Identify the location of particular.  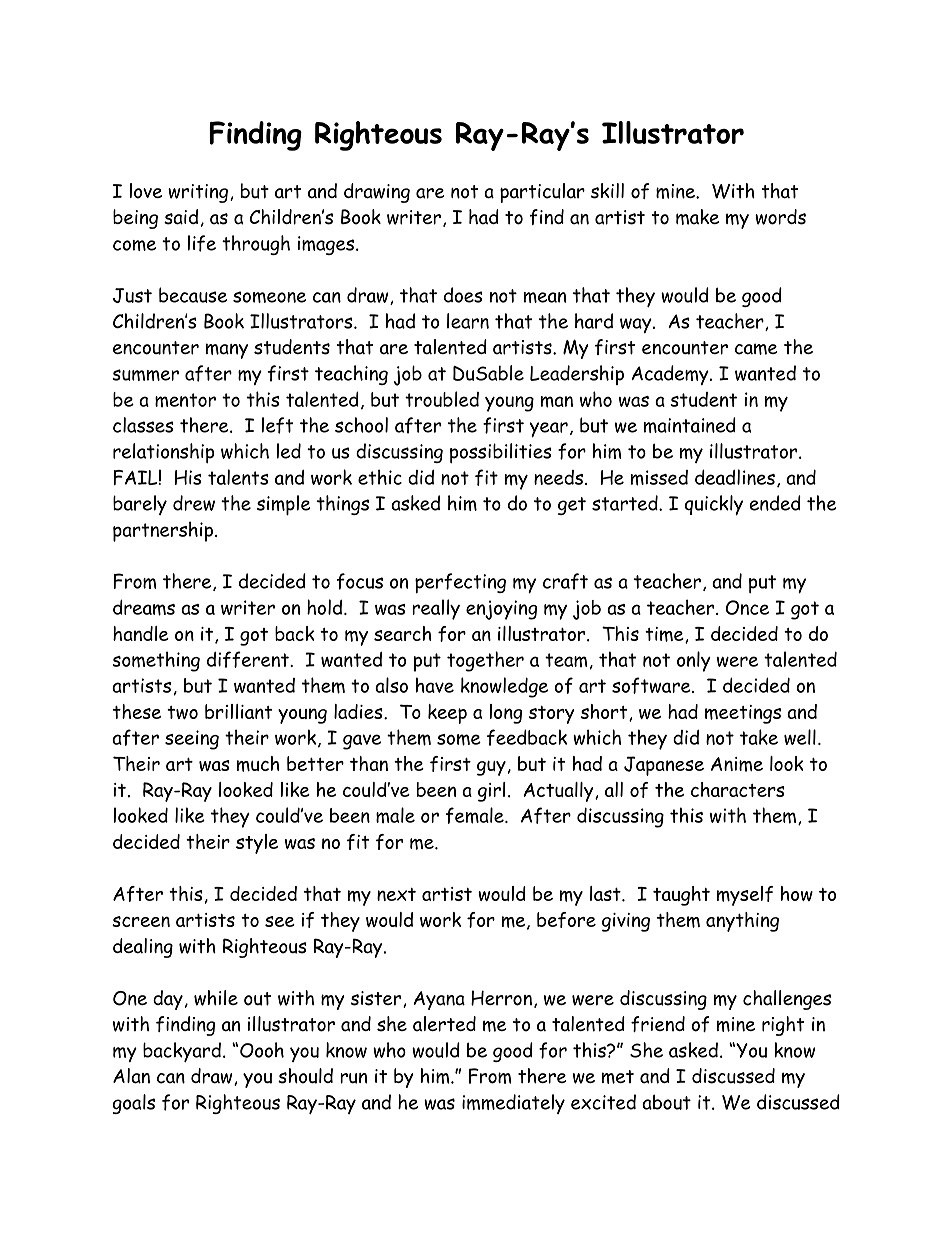
(542, 193).
